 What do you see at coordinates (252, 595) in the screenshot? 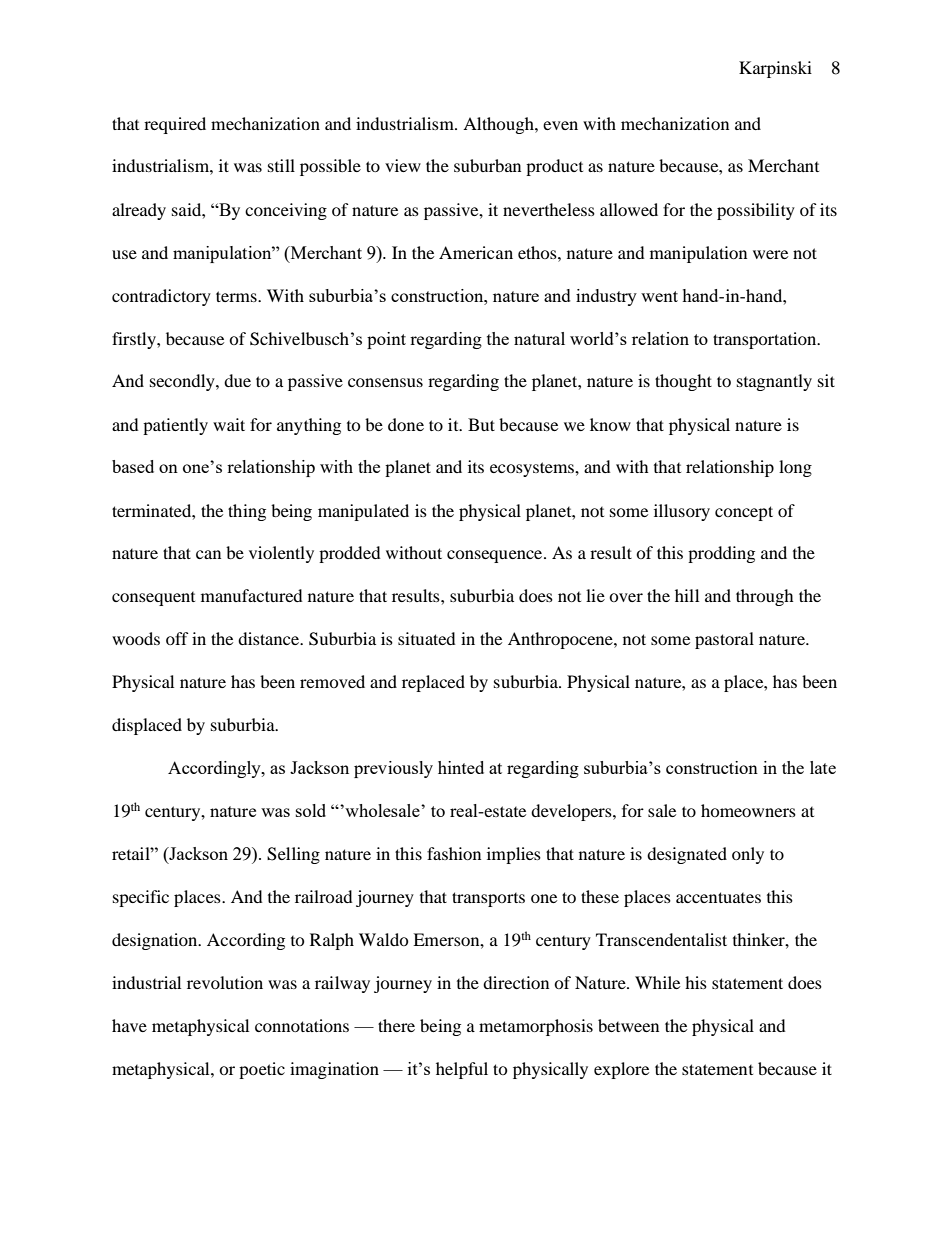
I see `manufactured` at bounding box center [252, 595].
